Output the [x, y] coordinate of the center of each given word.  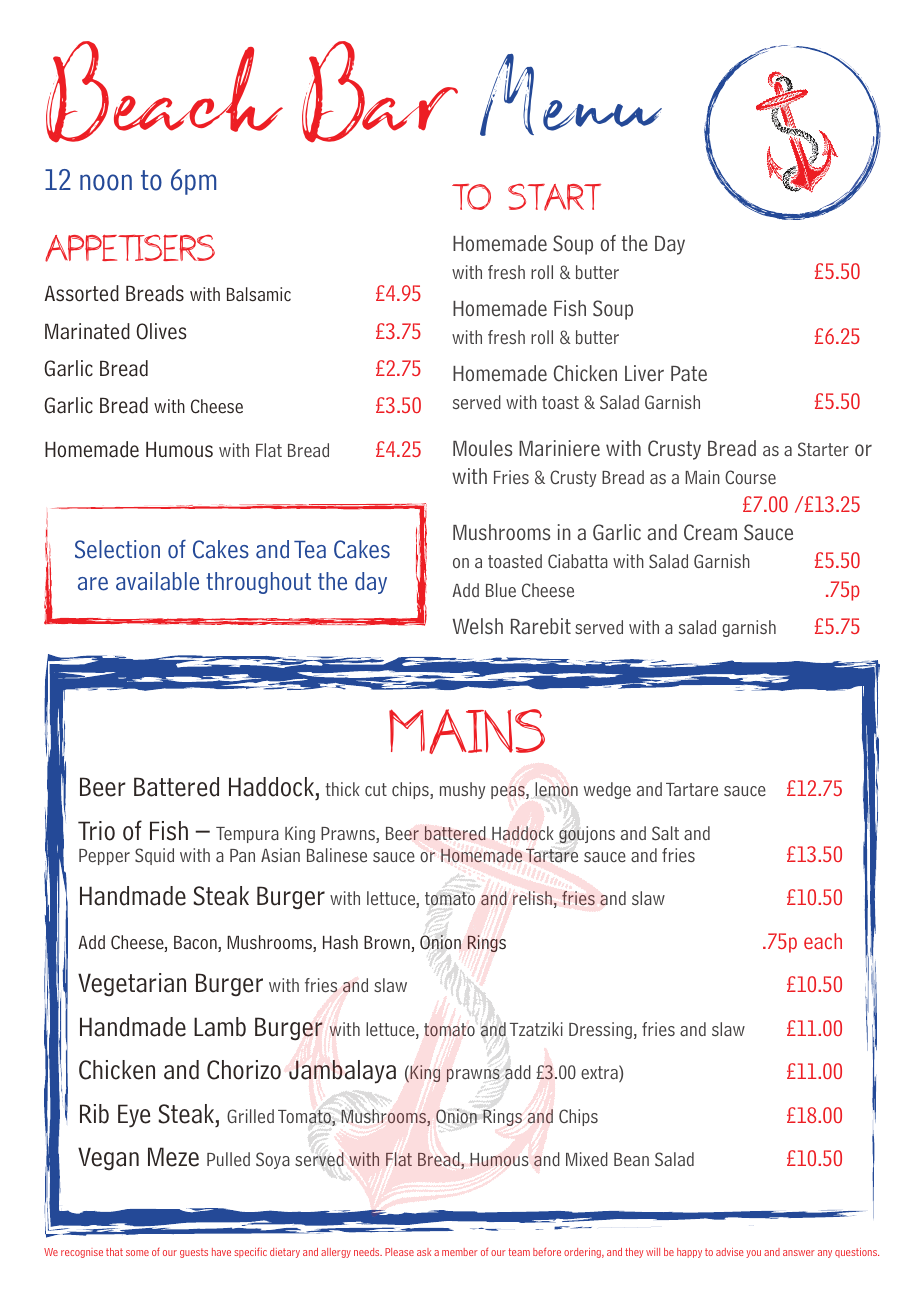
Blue [501, 590]
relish [532, 898]
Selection [117, 549]
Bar [380, 92]
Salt [665, 833]
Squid [154, 856]
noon [106, 182]
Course [750, 477]
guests [194, 1253]
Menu [571, 95]
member [460, 1252]
